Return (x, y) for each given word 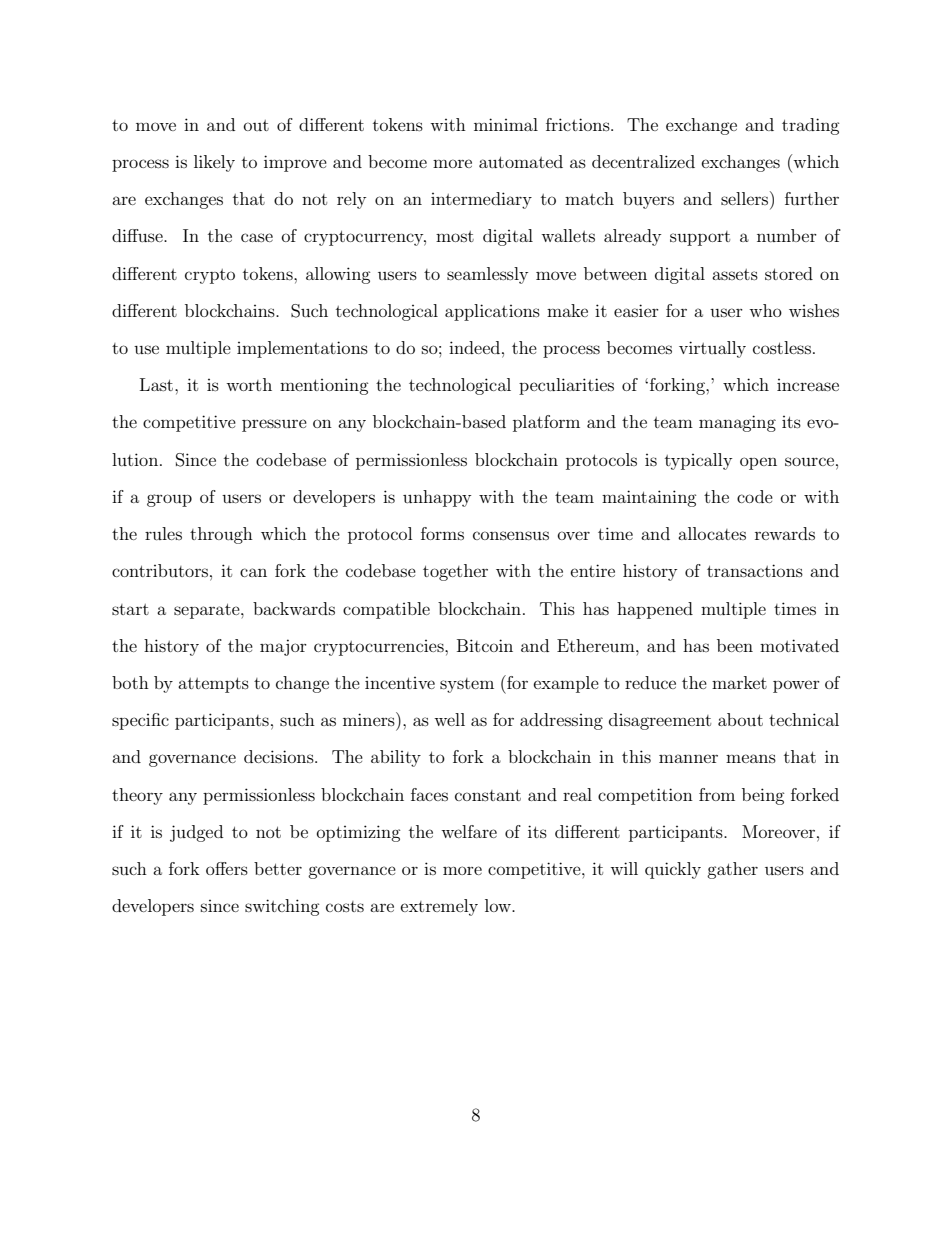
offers (227, 868)
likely (214, 163)
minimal (506, 124)
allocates (712, 533)
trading (811, 126)
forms (442, 533)
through (221, 535)
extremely (439, 907)
